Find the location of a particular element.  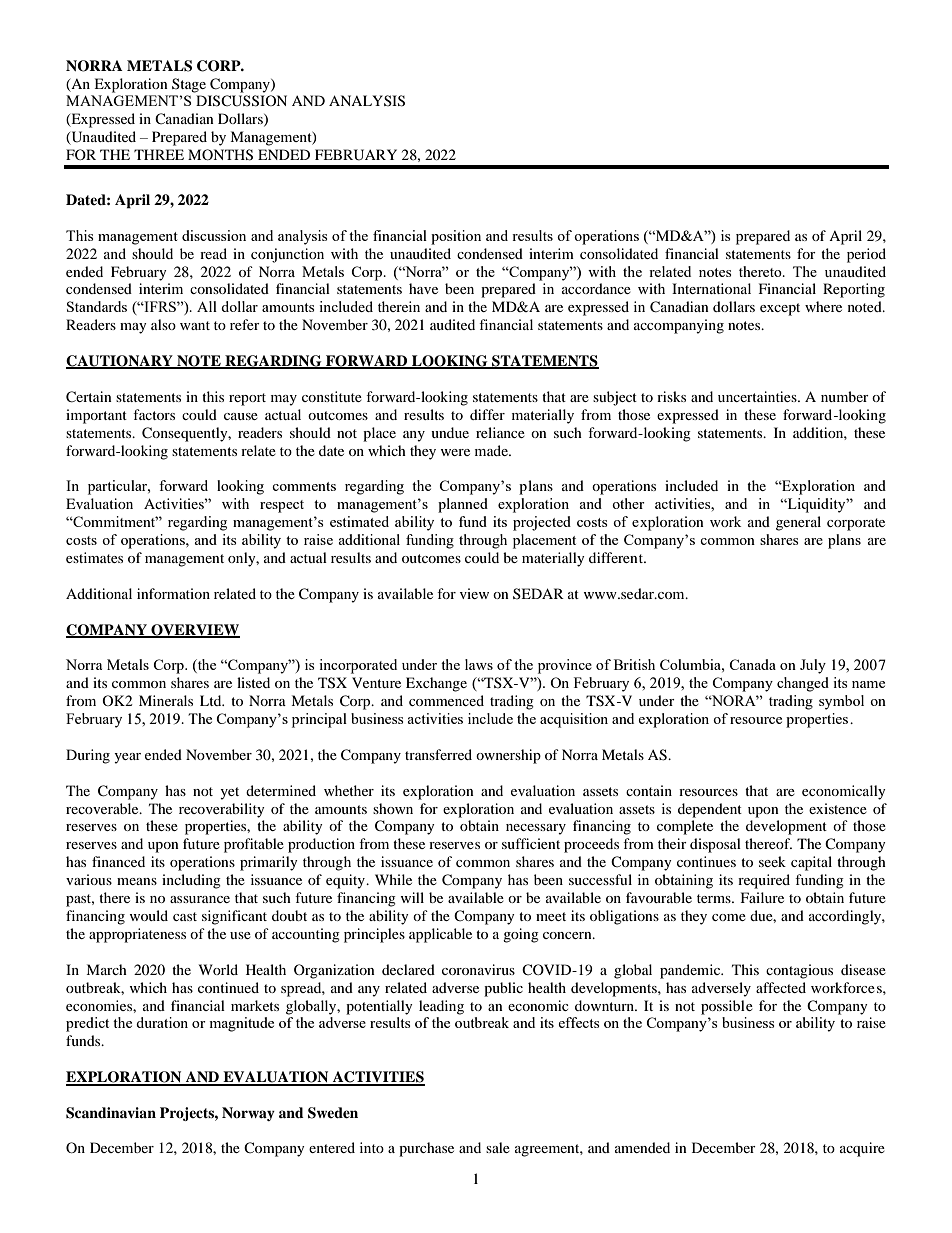

sufficient is located at coordinates (531, 843).
